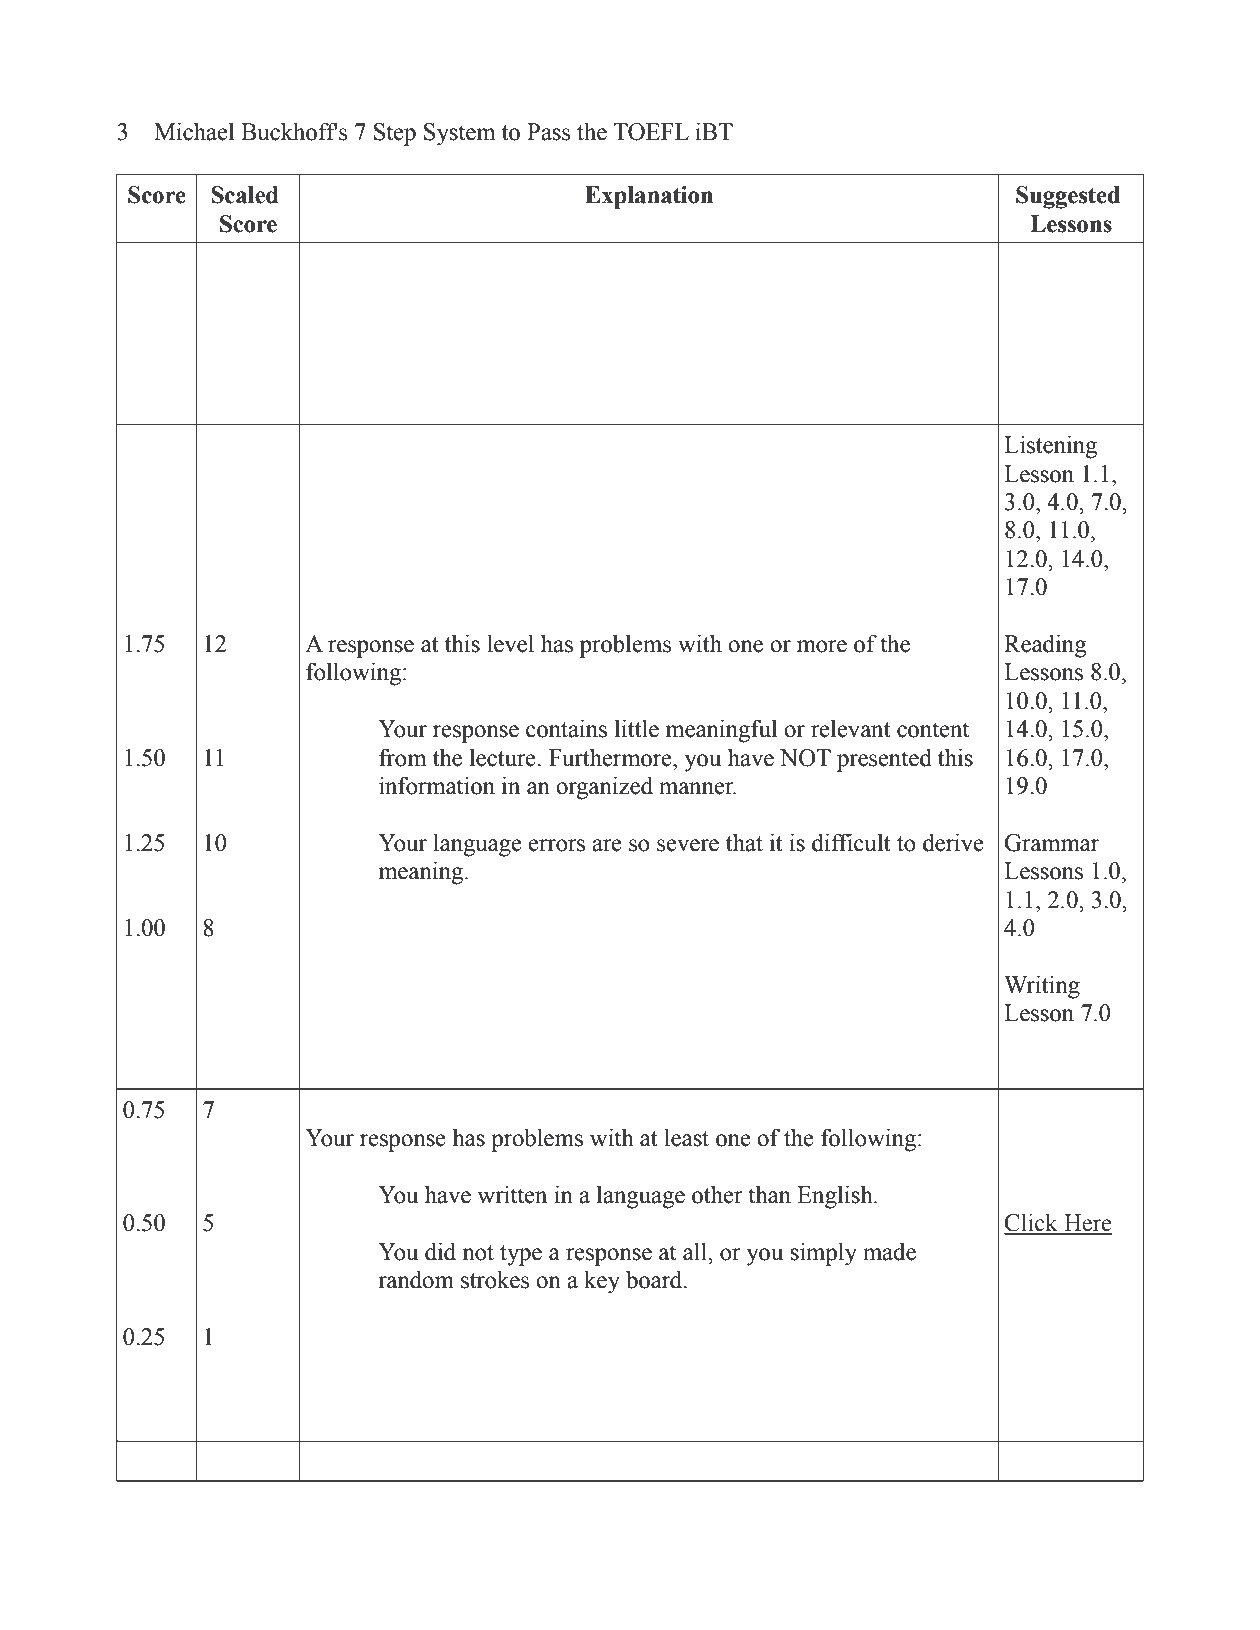 Image resolution: width=1260 pixels, height=1630 pixels. Describe the element at coordinates (416, 1279) in the screenshot. I see `random` at that location.
